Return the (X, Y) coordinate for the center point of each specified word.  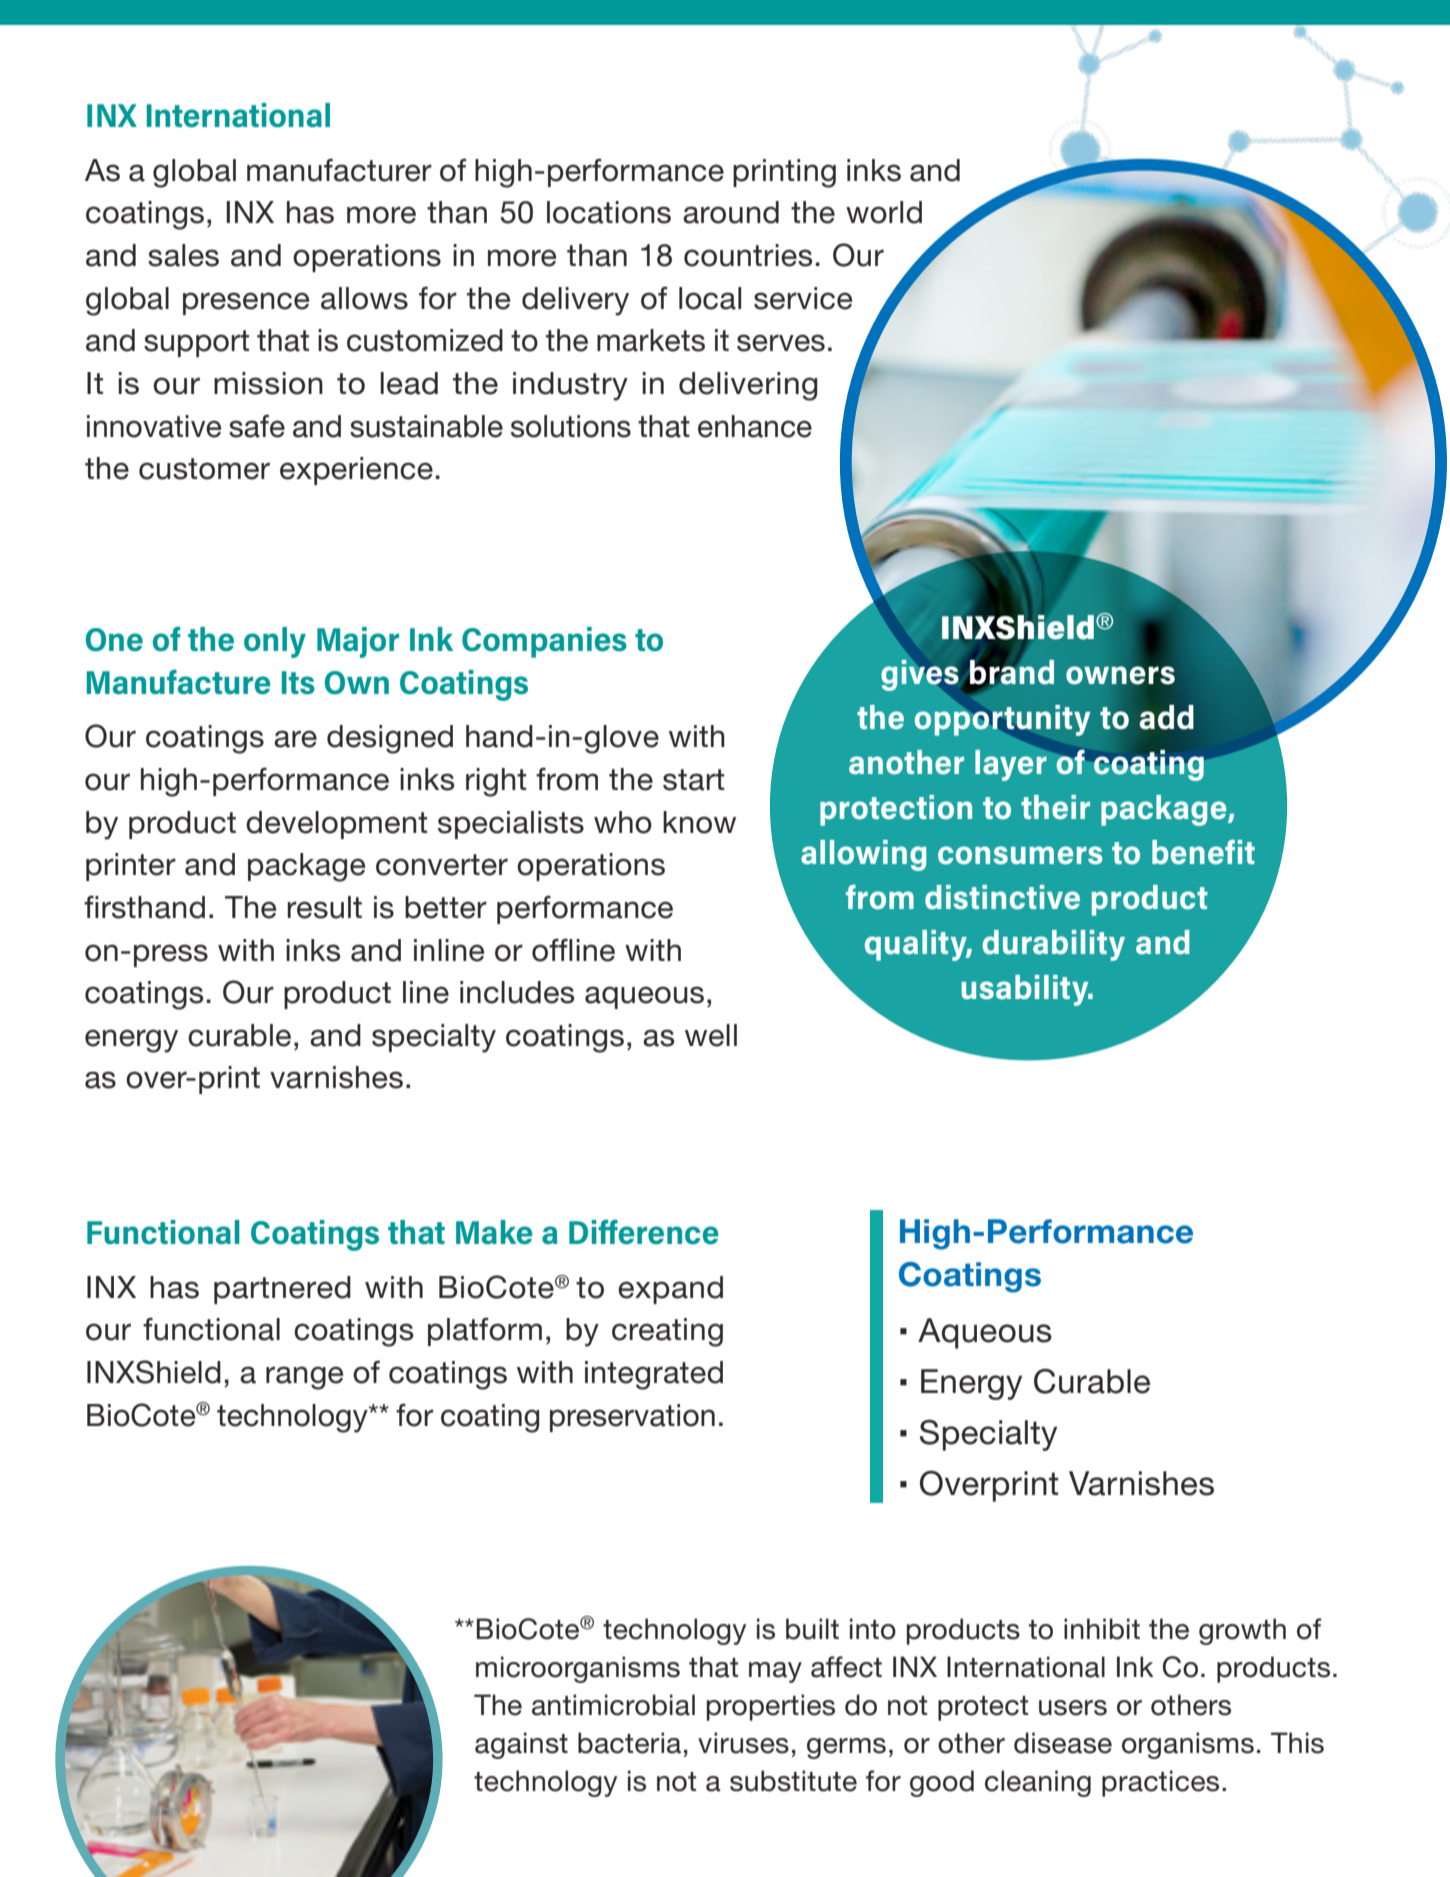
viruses (743, 1743)
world (884, 212)
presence (246, 303)
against (521, 1745)
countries (748, 255)
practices (1160, 1783)
